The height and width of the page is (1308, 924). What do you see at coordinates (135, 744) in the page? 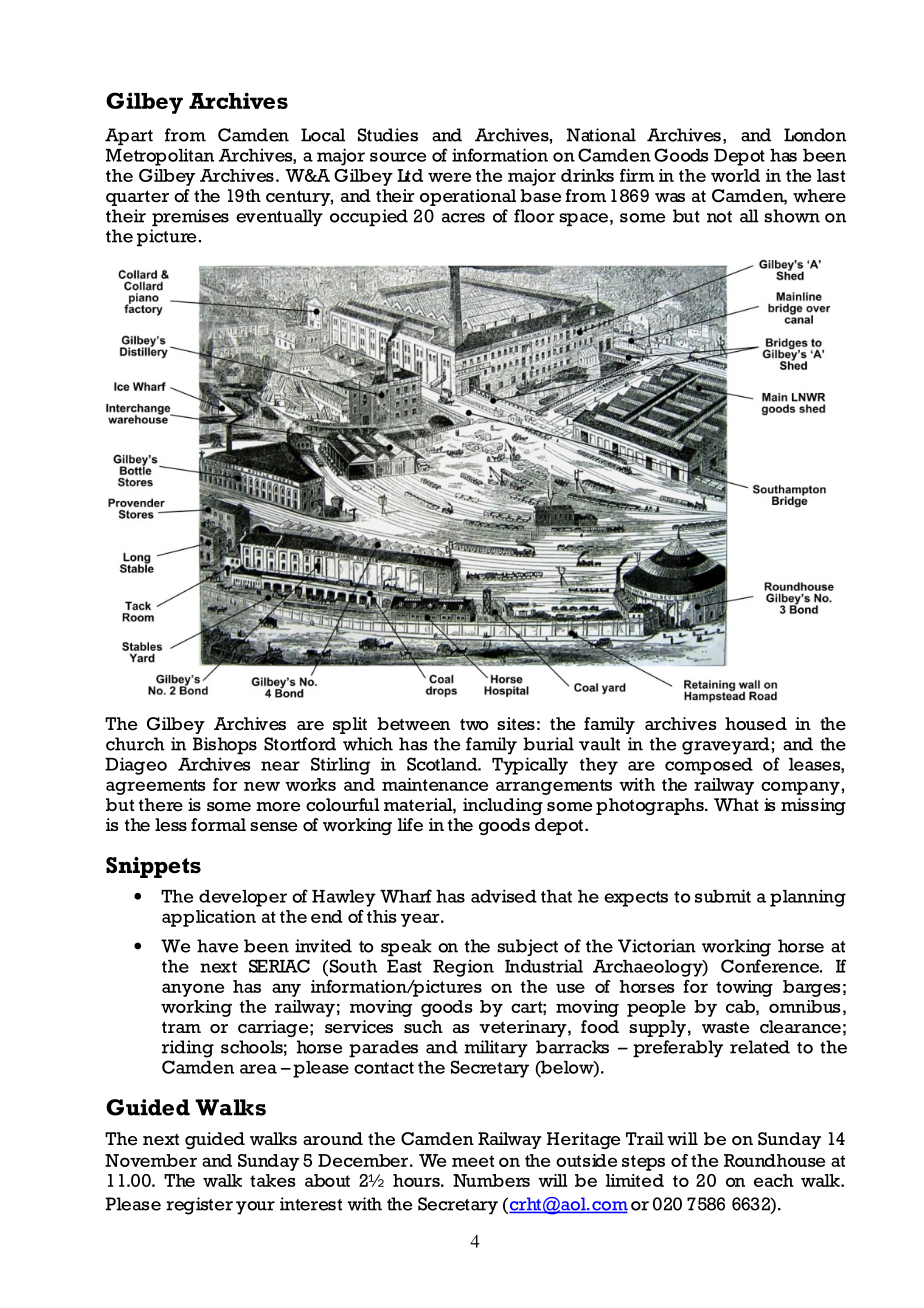
I see `church` at bounding box center [135, 744].
